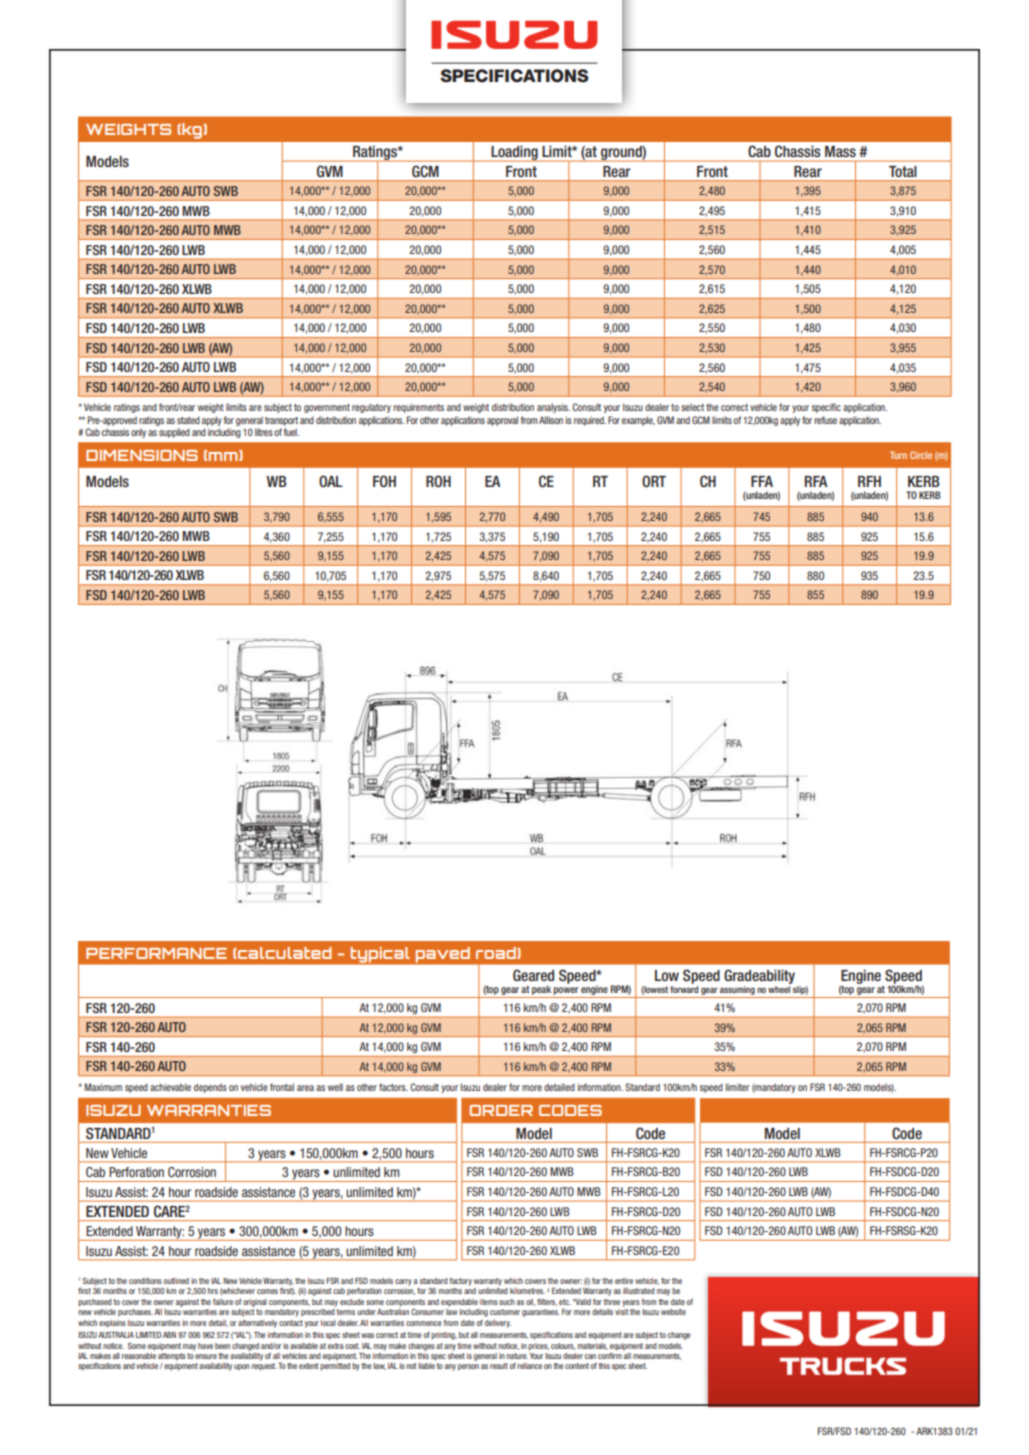  What do you see at coordinates (673, 1312) in the image?
I see `website` at bounding box center [673, 1312].
